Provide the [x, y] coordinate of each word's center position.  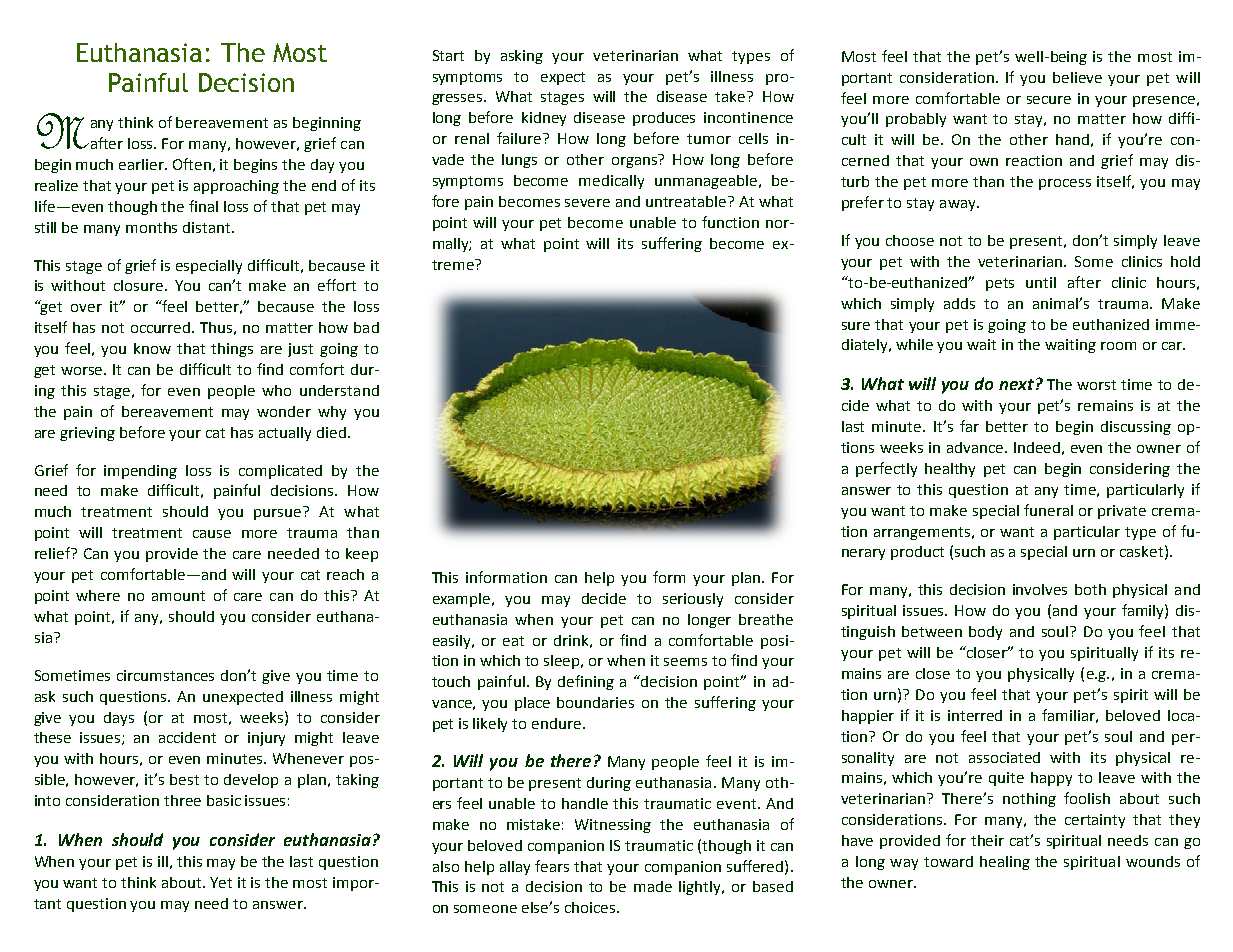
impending [140, 472]
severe [587, 203]
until [1041, 282]
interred [975, 715]
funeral [1048, 510]
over [86, 308]
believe [1077, 77]
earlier [143, 164]
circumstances [165, 675]
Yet [221, 882]
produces [664, 119]
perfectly [886, 469]
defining [586, 682]
